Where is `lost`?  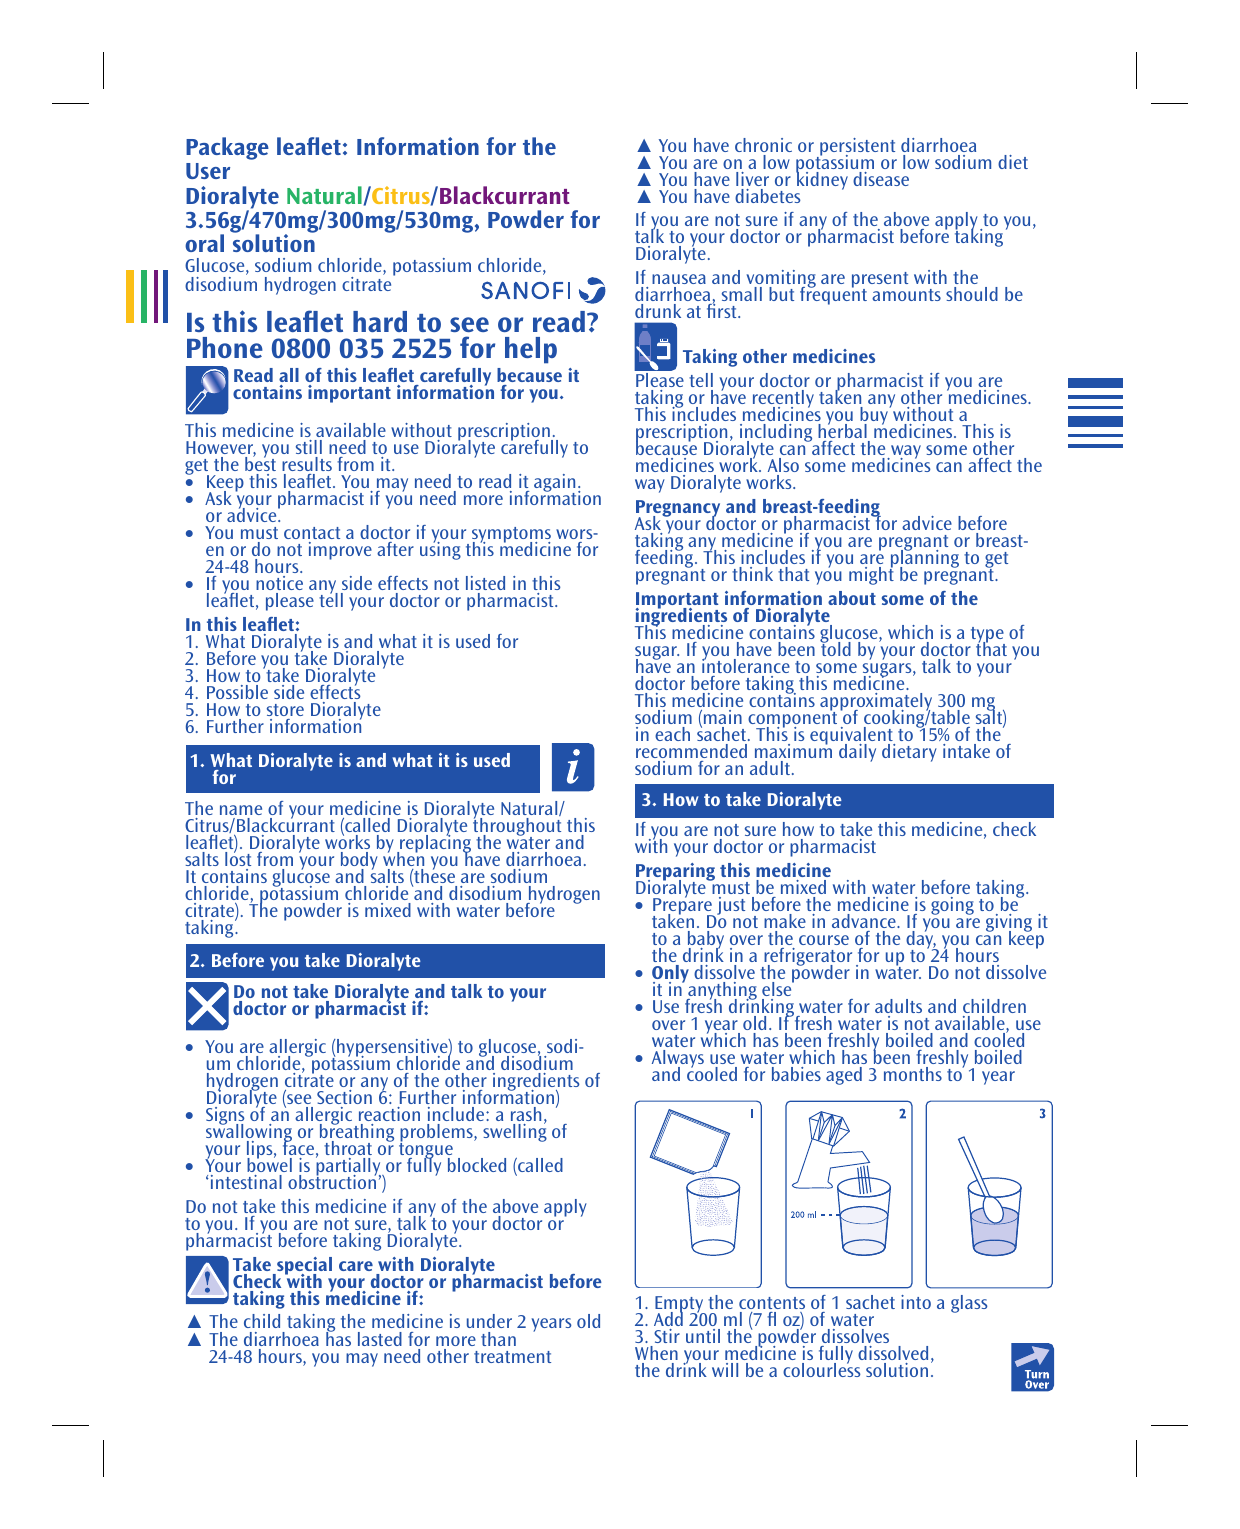 lost is located at coordinates (238, 858).
